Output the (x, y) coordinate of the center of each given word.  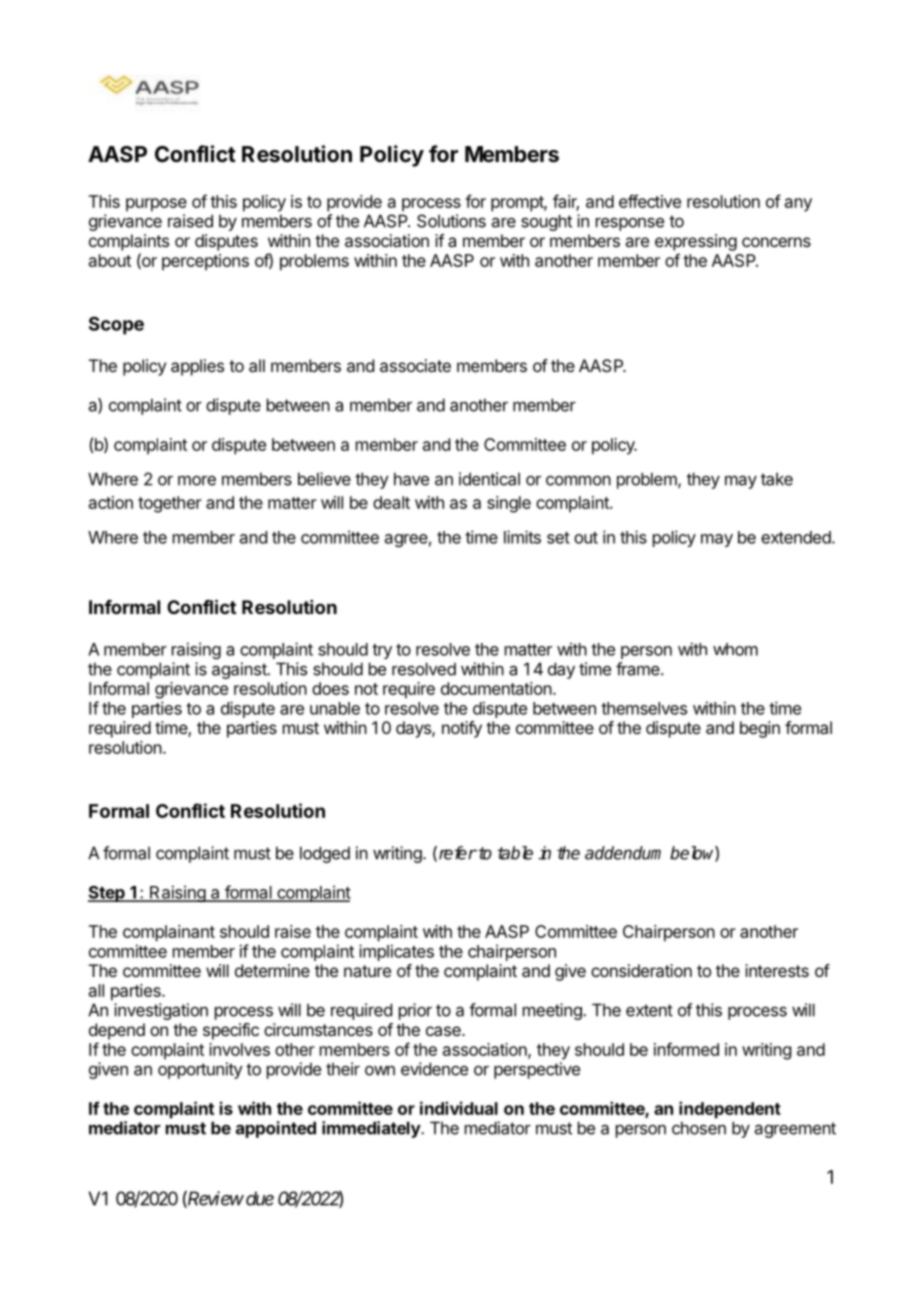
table (515, 853)
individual (459, 1108)
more (197, 480)
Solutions (451, 221)
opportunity (200, 1070)
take (777, 479)
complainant (169, 933)
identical (489, 479)
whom (735, 649)
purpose (156, 205)
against (240, 670)
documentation (496, 688)
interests (777, 970)
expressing (696, 242)
